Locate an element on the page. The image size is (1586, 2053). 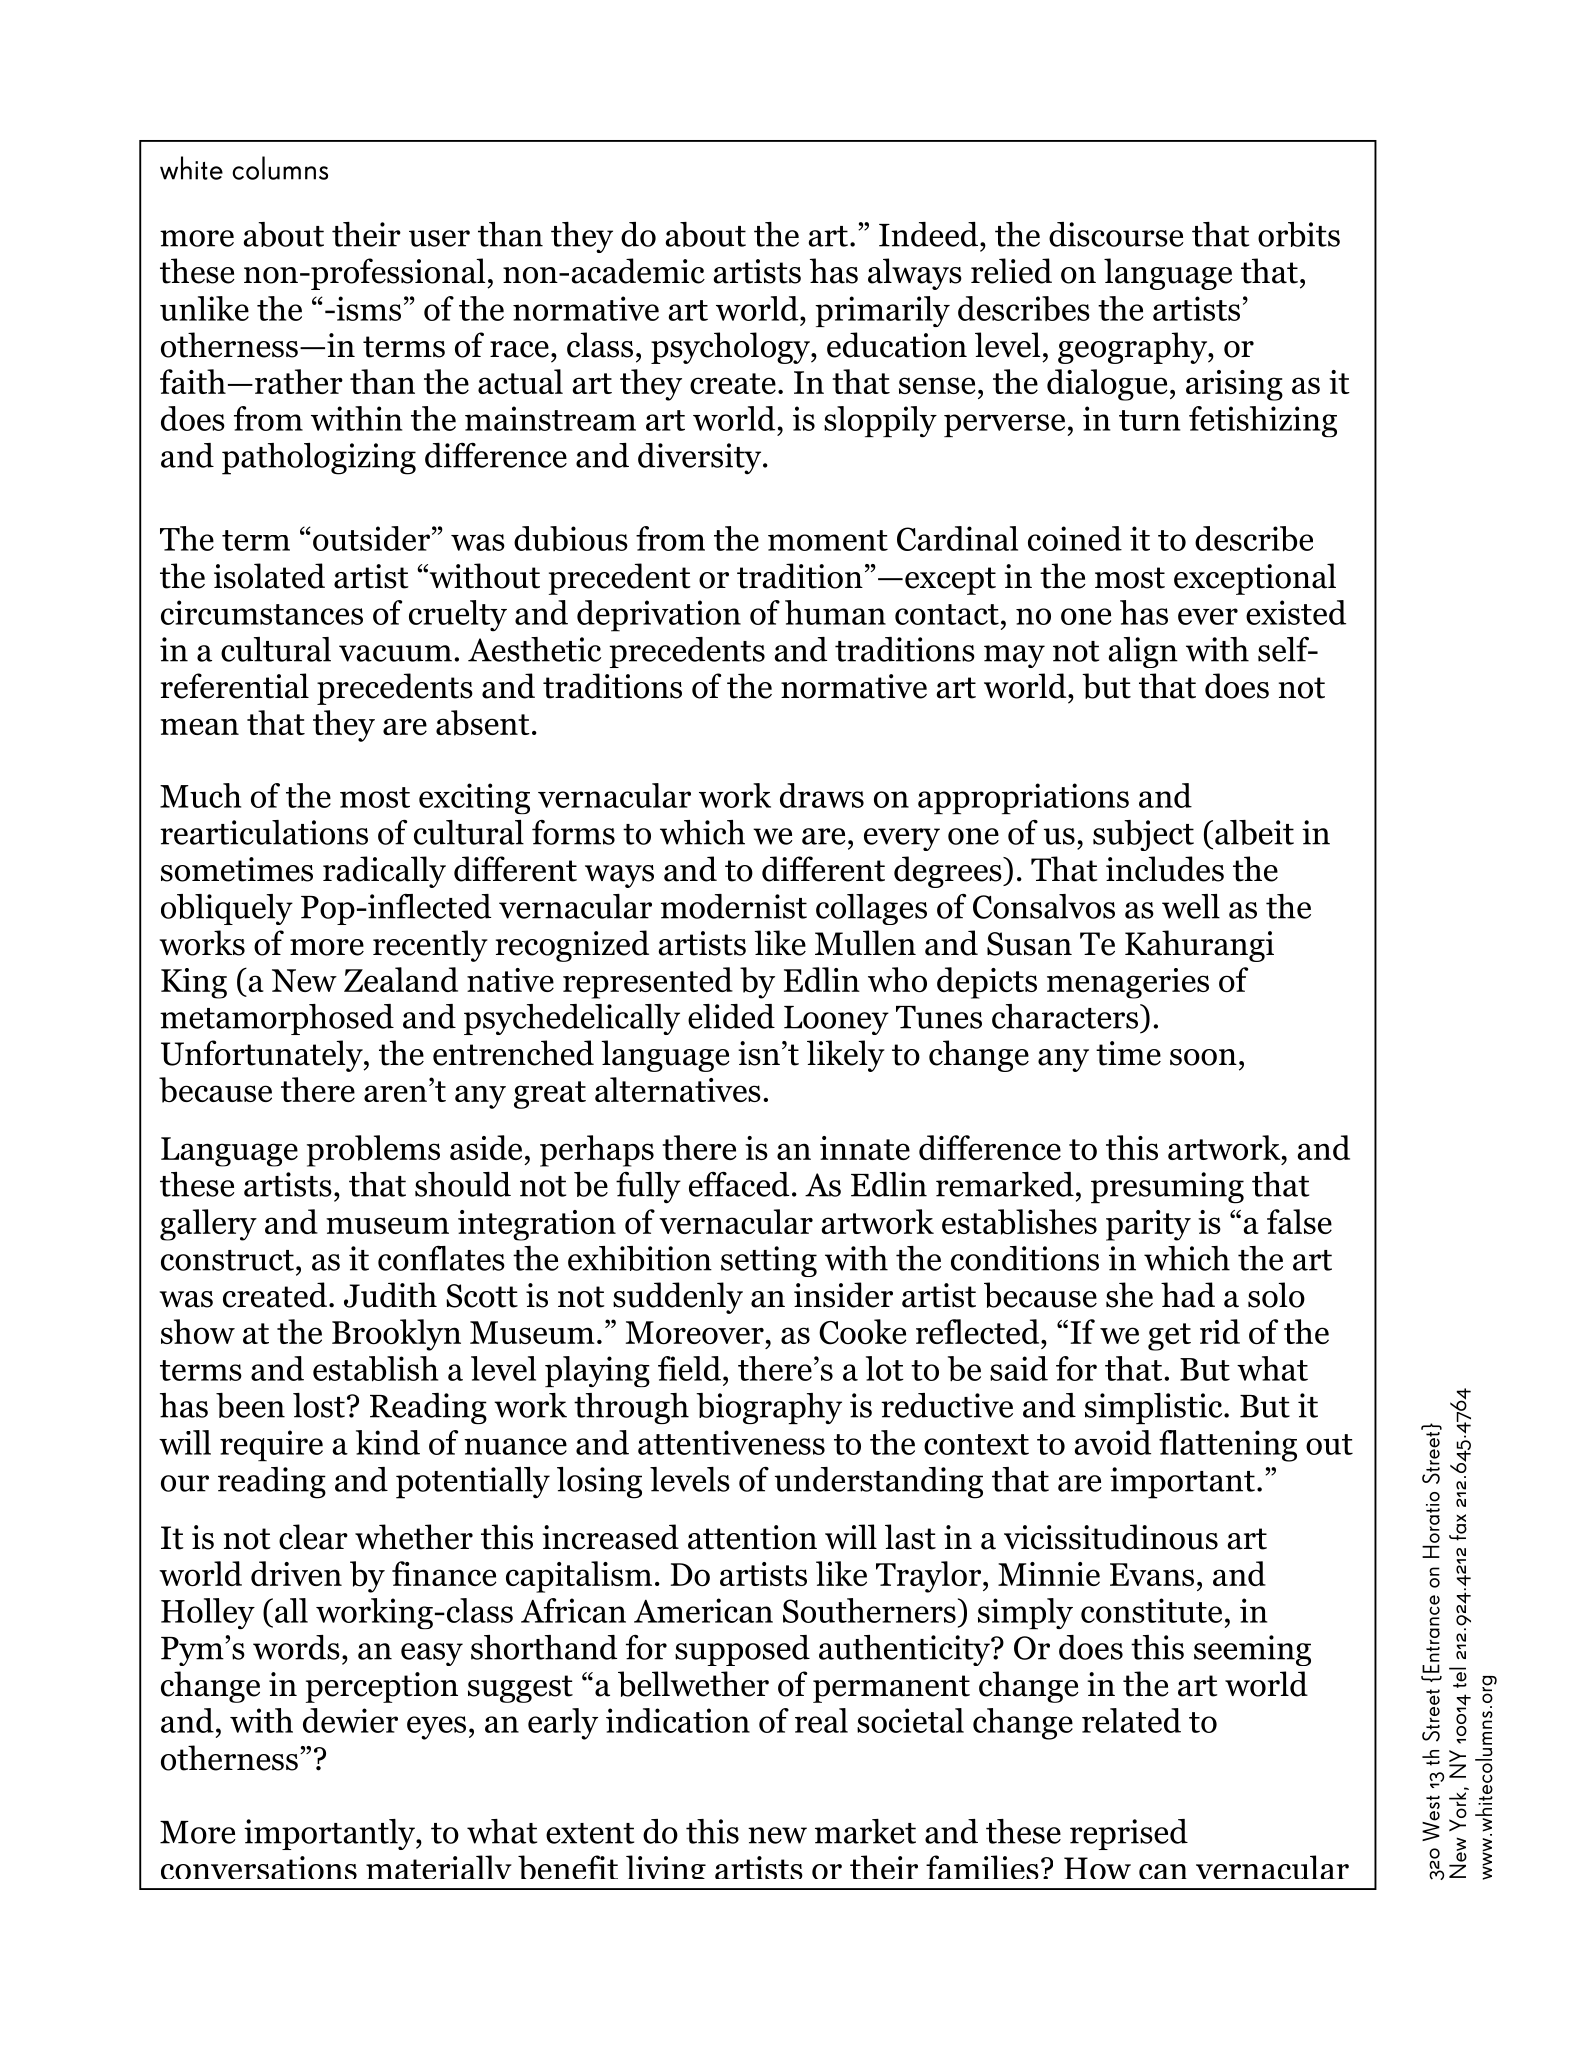
psychology is located at coordinates (731, 348).
